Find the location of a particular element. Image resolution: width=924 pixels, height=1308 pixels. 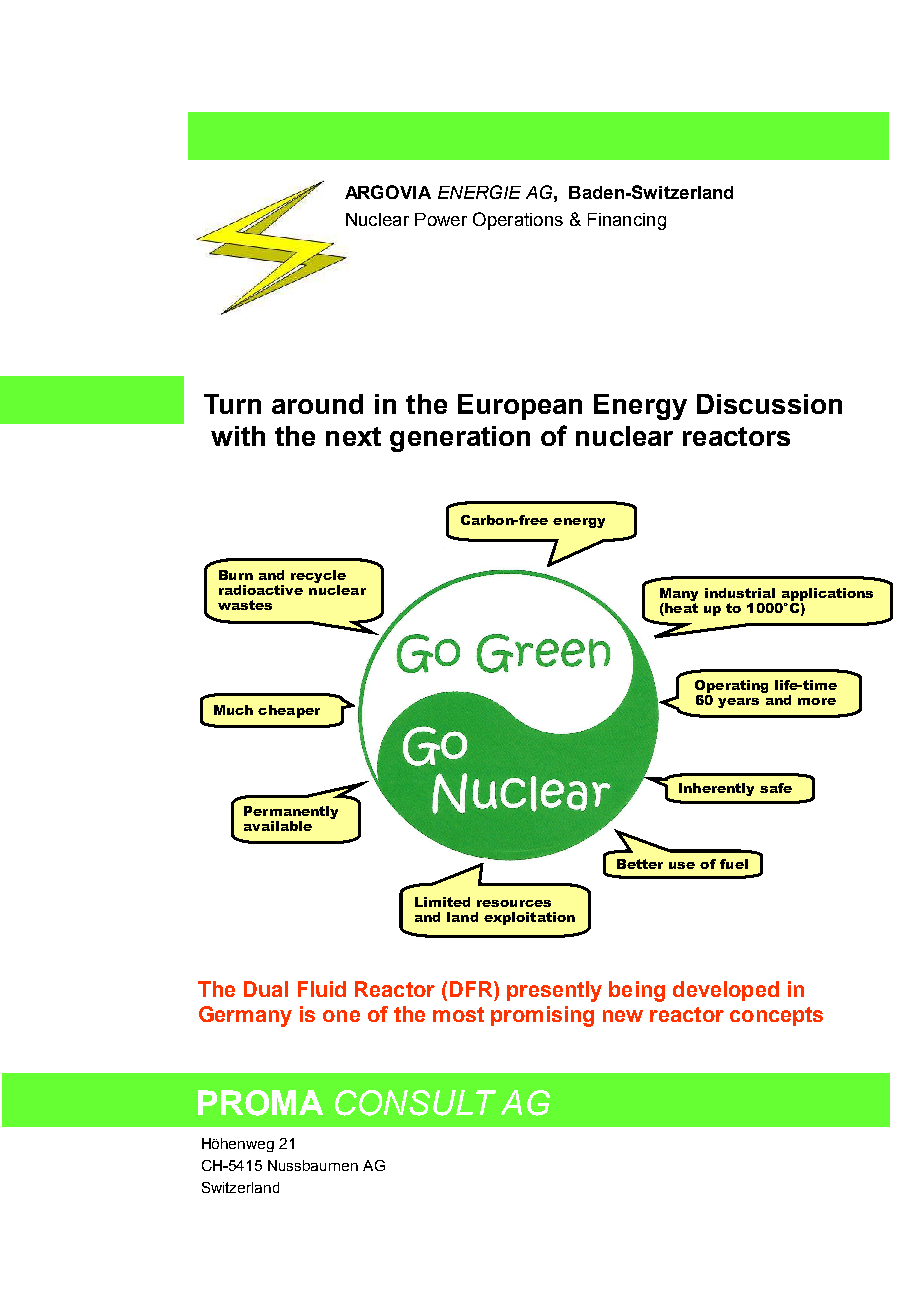

one is located at coordinates (341, 1016).
